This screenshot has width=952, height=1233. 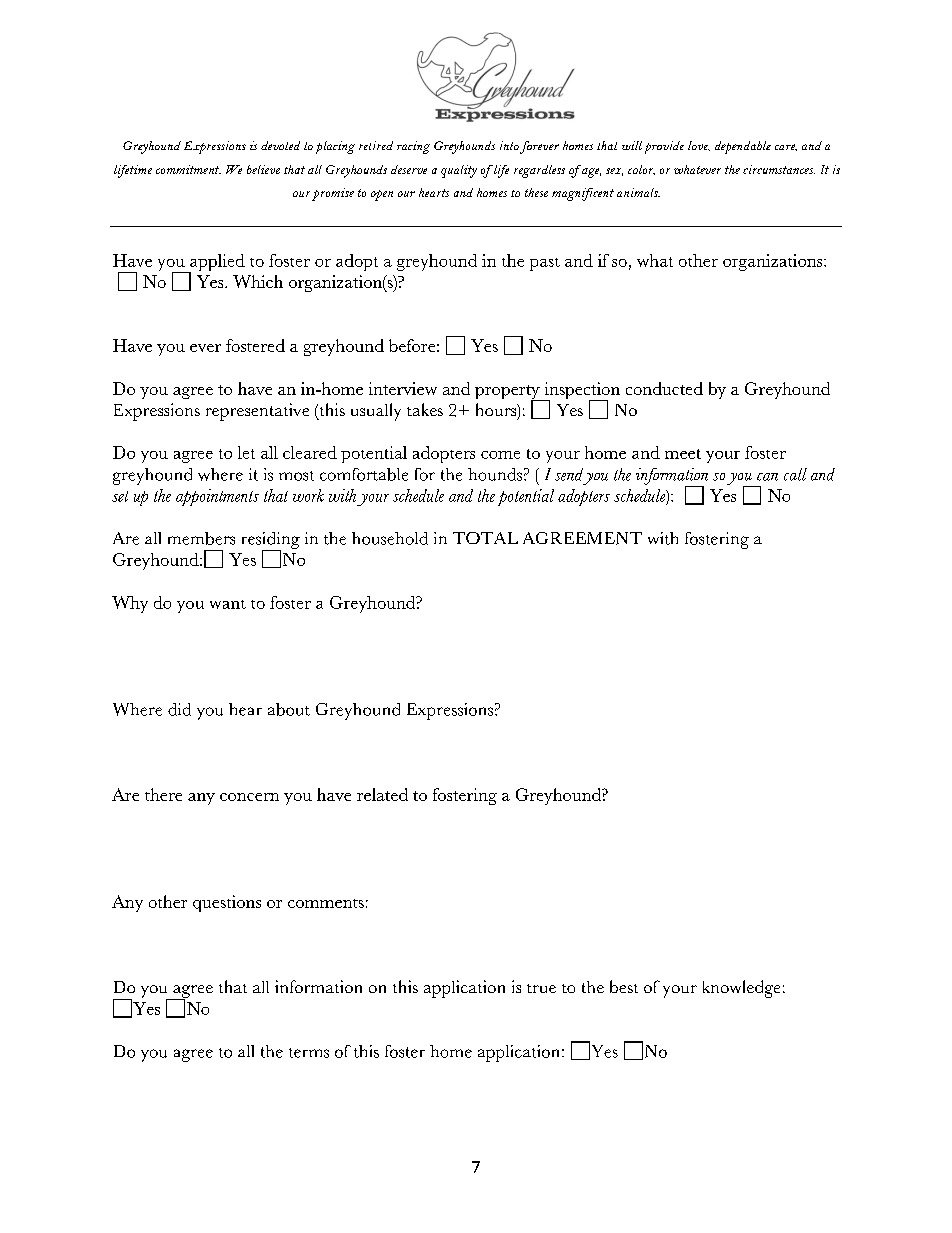 I want to click on representative, so click(x=257, y=412).
